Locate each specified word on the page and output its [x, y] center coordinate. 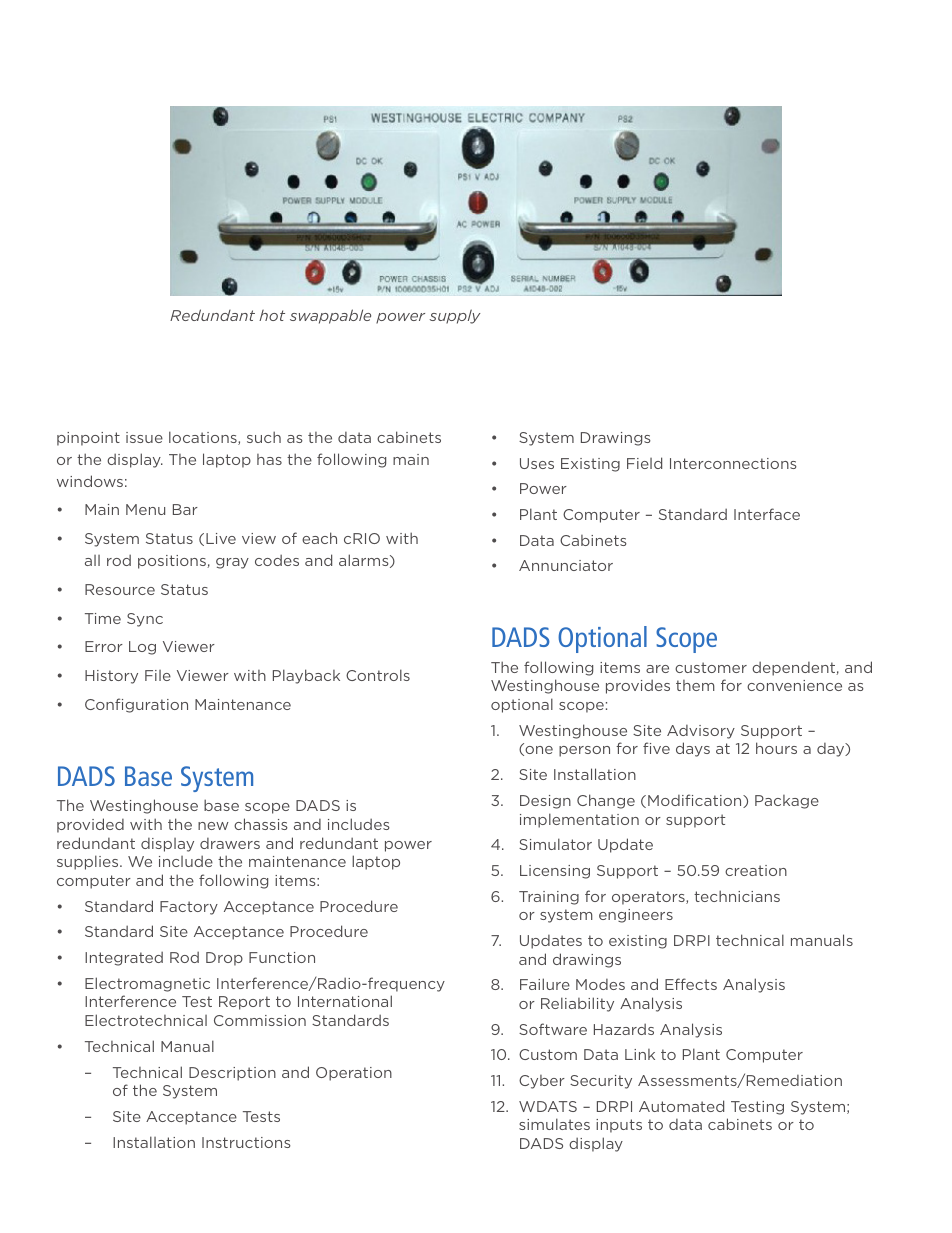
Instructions [246, 1142]
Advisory [701, 732]
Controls [378, 675]
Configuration [136, 705]
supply [455, 316]
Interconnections [733, 463]
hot [272, 315]
